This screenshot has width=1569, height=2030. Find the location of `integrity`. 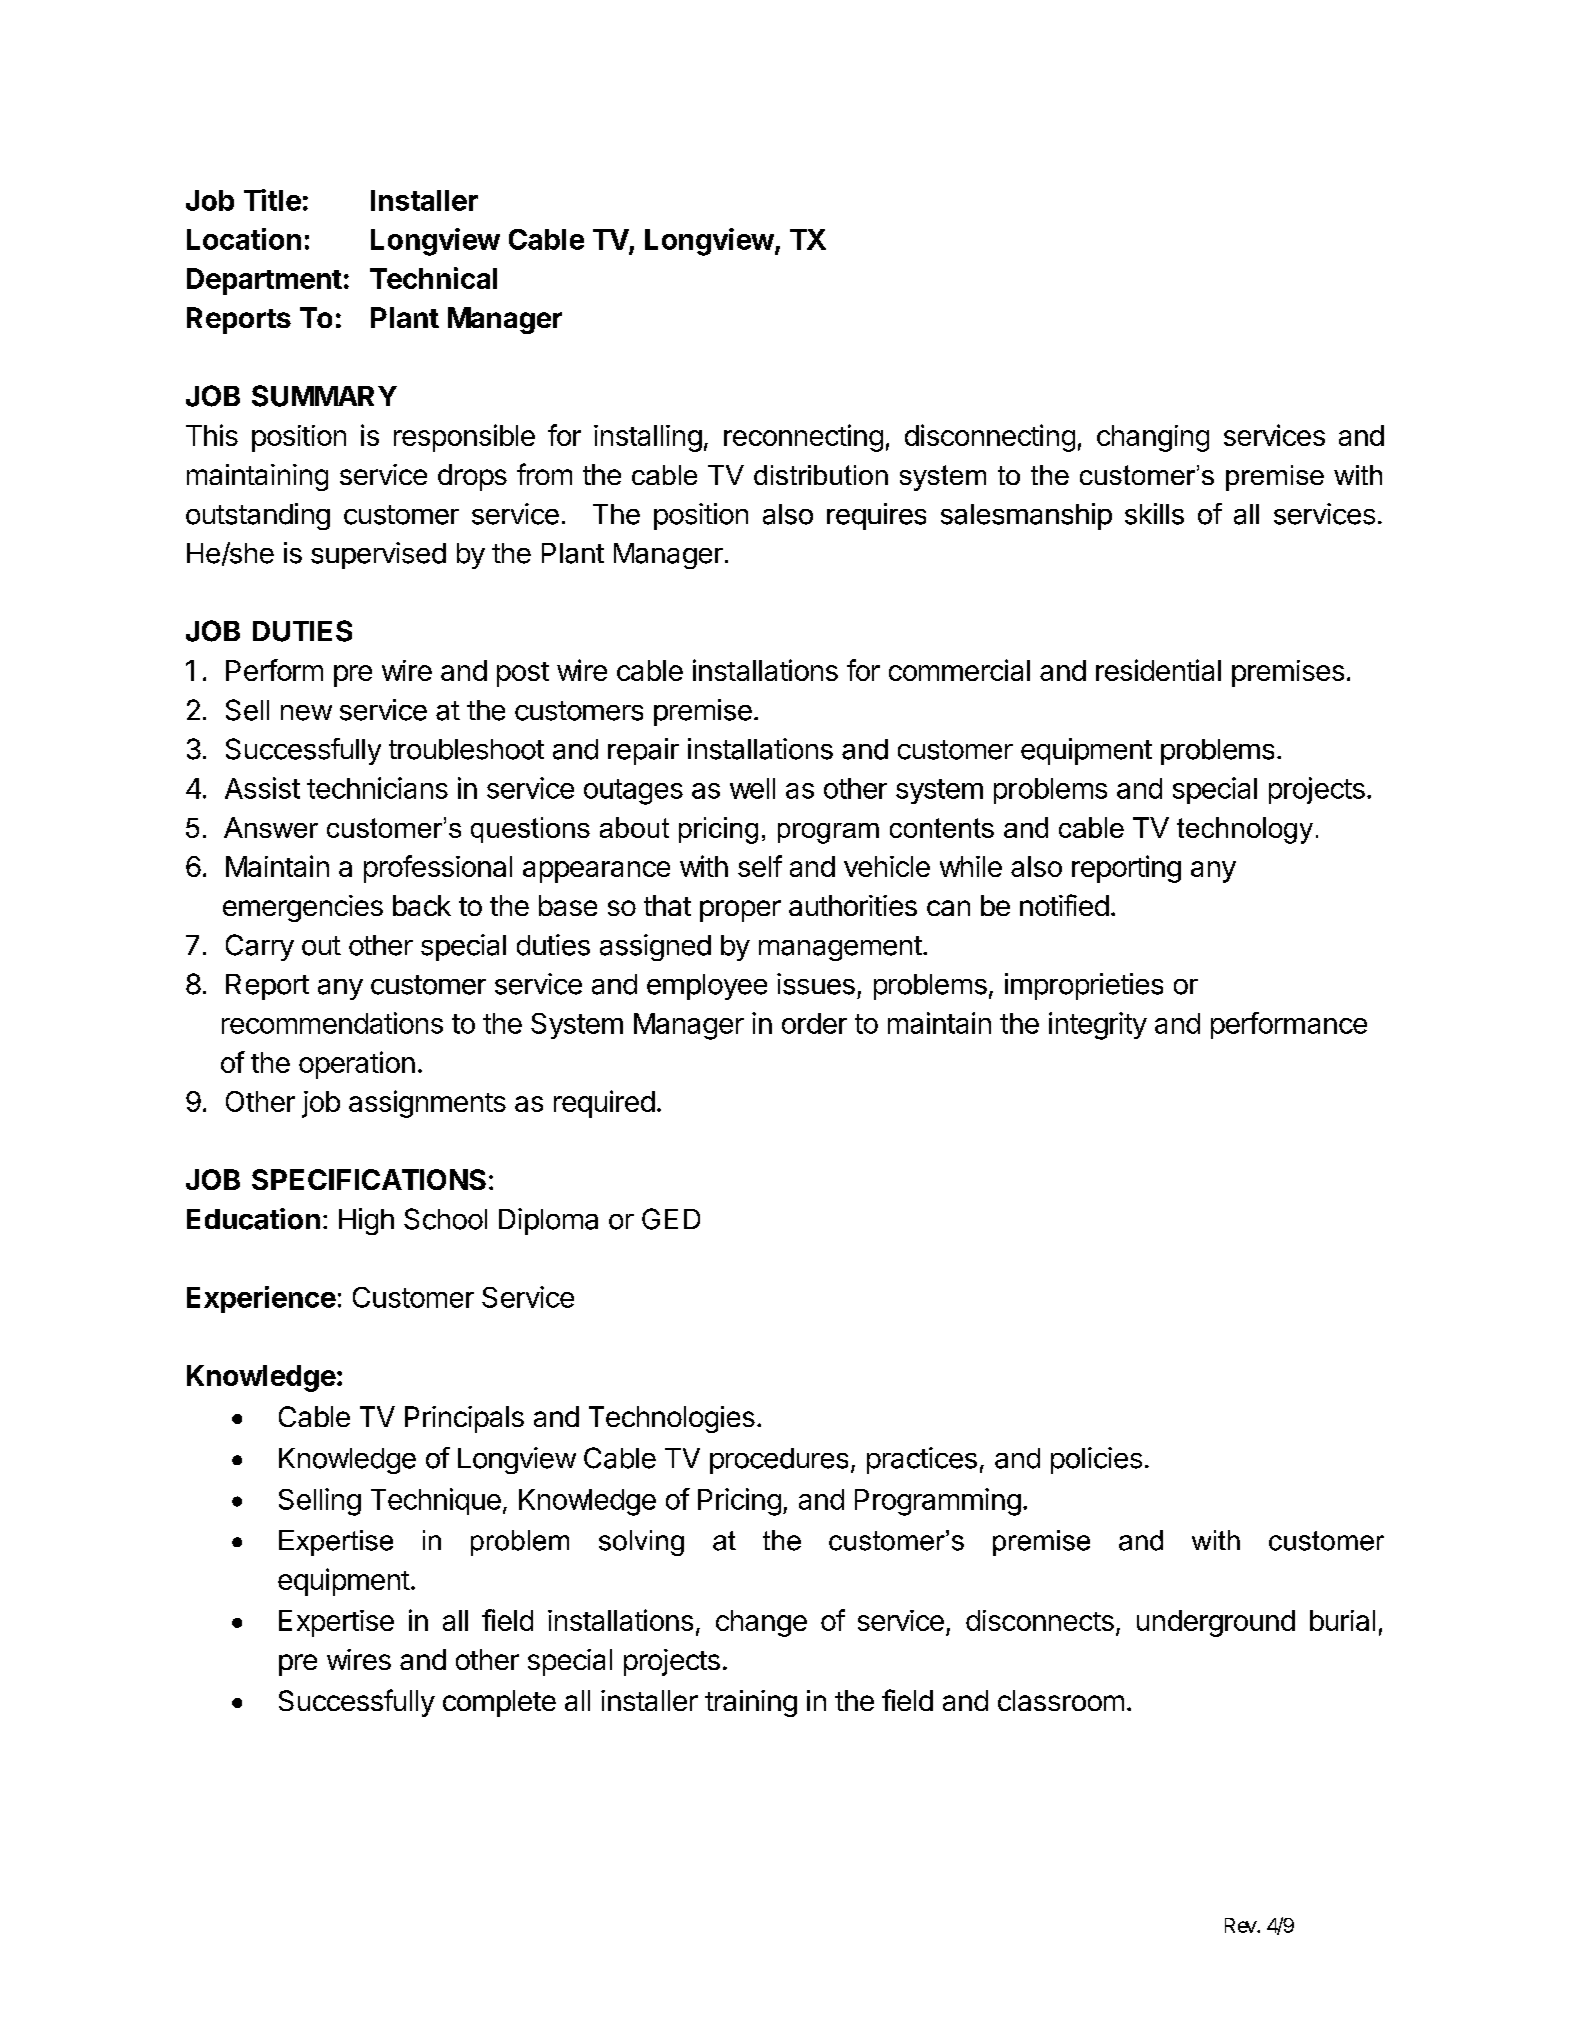

integrity is located at coordinates (1098, 1026).
